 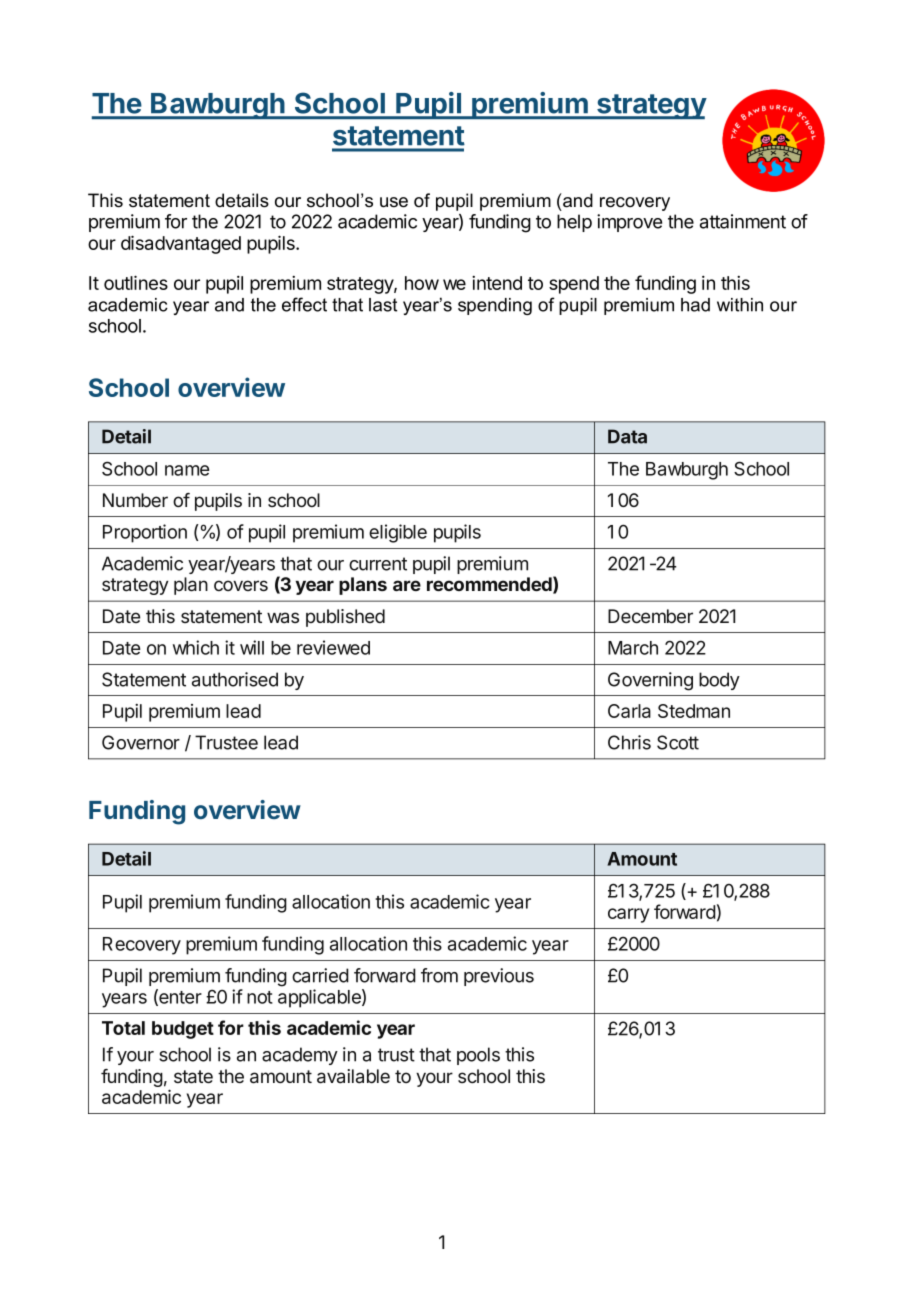 What do you see at coordinates (196, 647) in the screenshot?
I see `which` at bounding box center [196, 647].
